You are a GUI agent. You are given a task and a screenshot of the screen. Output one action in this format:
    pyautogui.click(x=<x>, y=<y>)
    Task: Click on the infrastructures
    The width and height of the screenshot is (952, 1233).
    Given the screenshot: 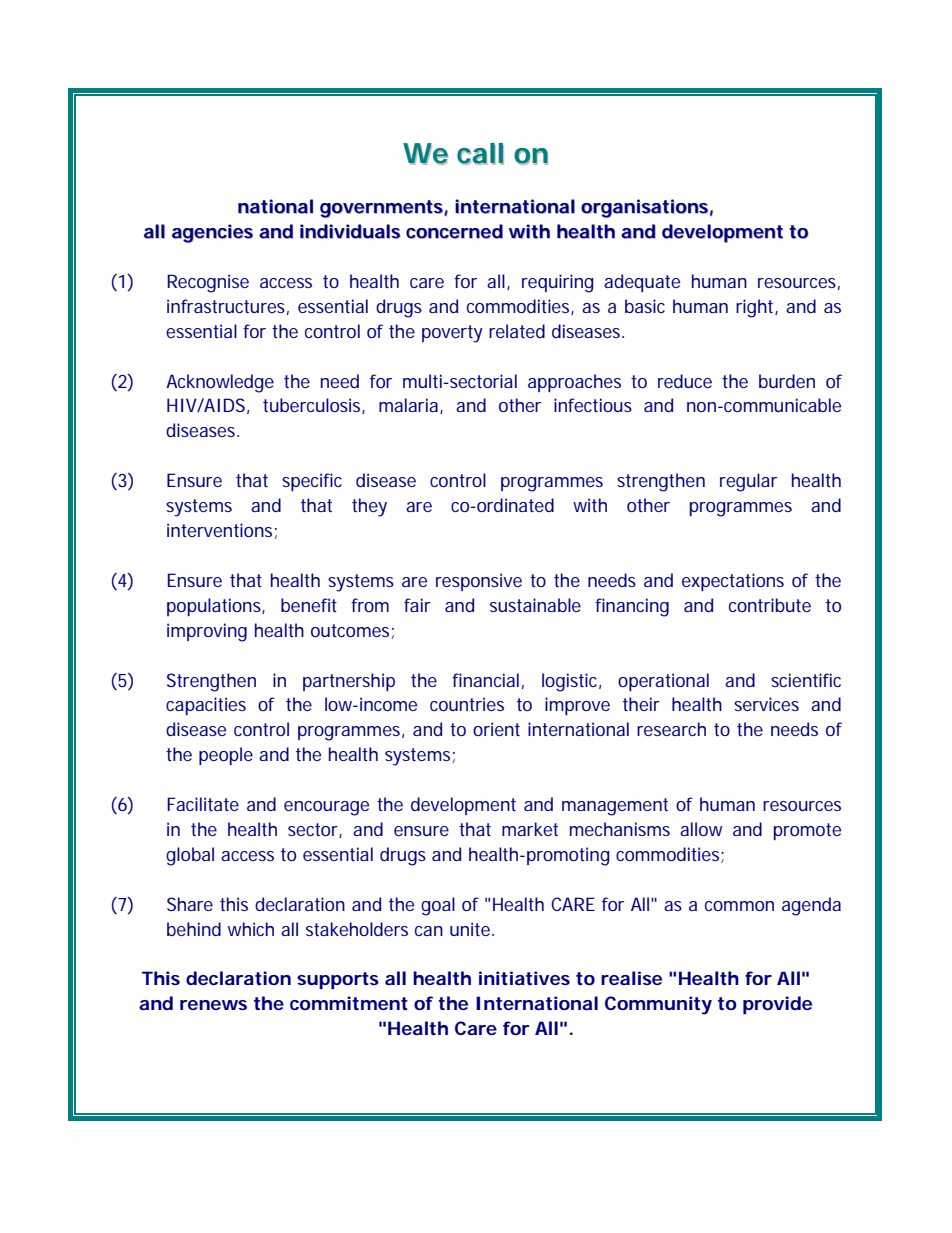 What is the action you would take?
    pyautogui.click(x=228, y=307)
